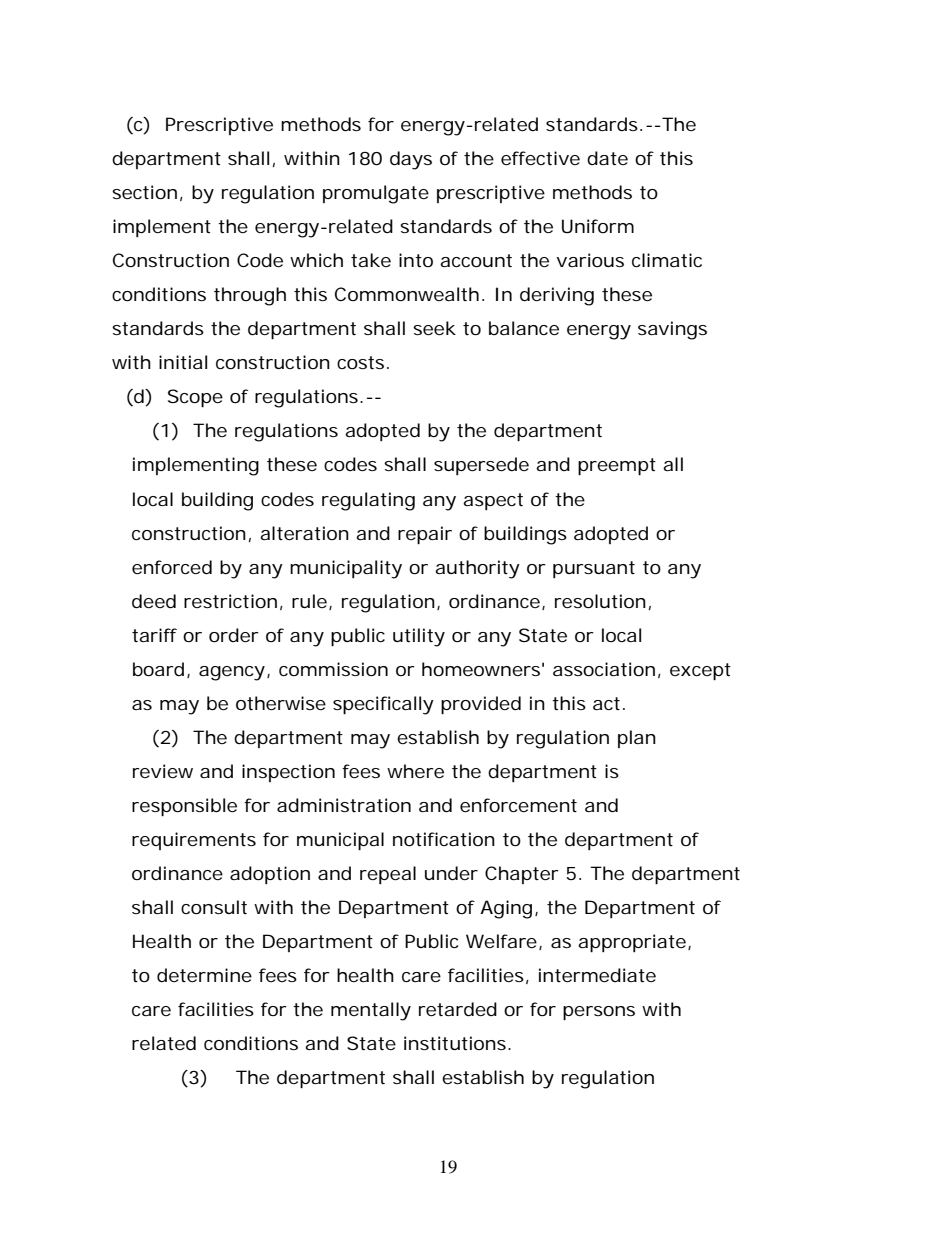  Describe the element at coordinates (476, 260) in the document. I see `account` at that location.
